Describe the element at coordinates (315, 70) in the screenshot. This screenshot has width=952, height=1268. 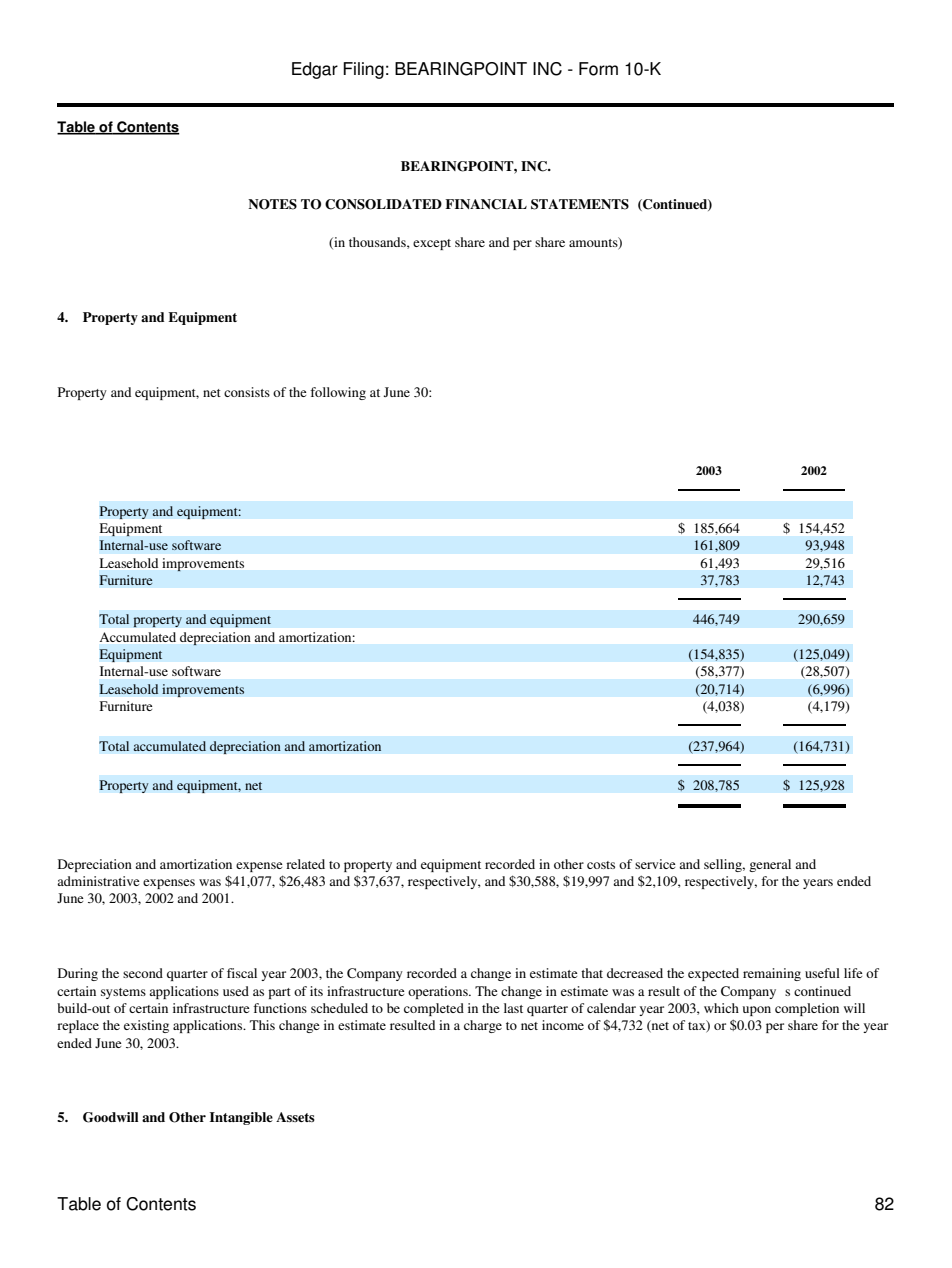
I see `Edgar` at that location.
